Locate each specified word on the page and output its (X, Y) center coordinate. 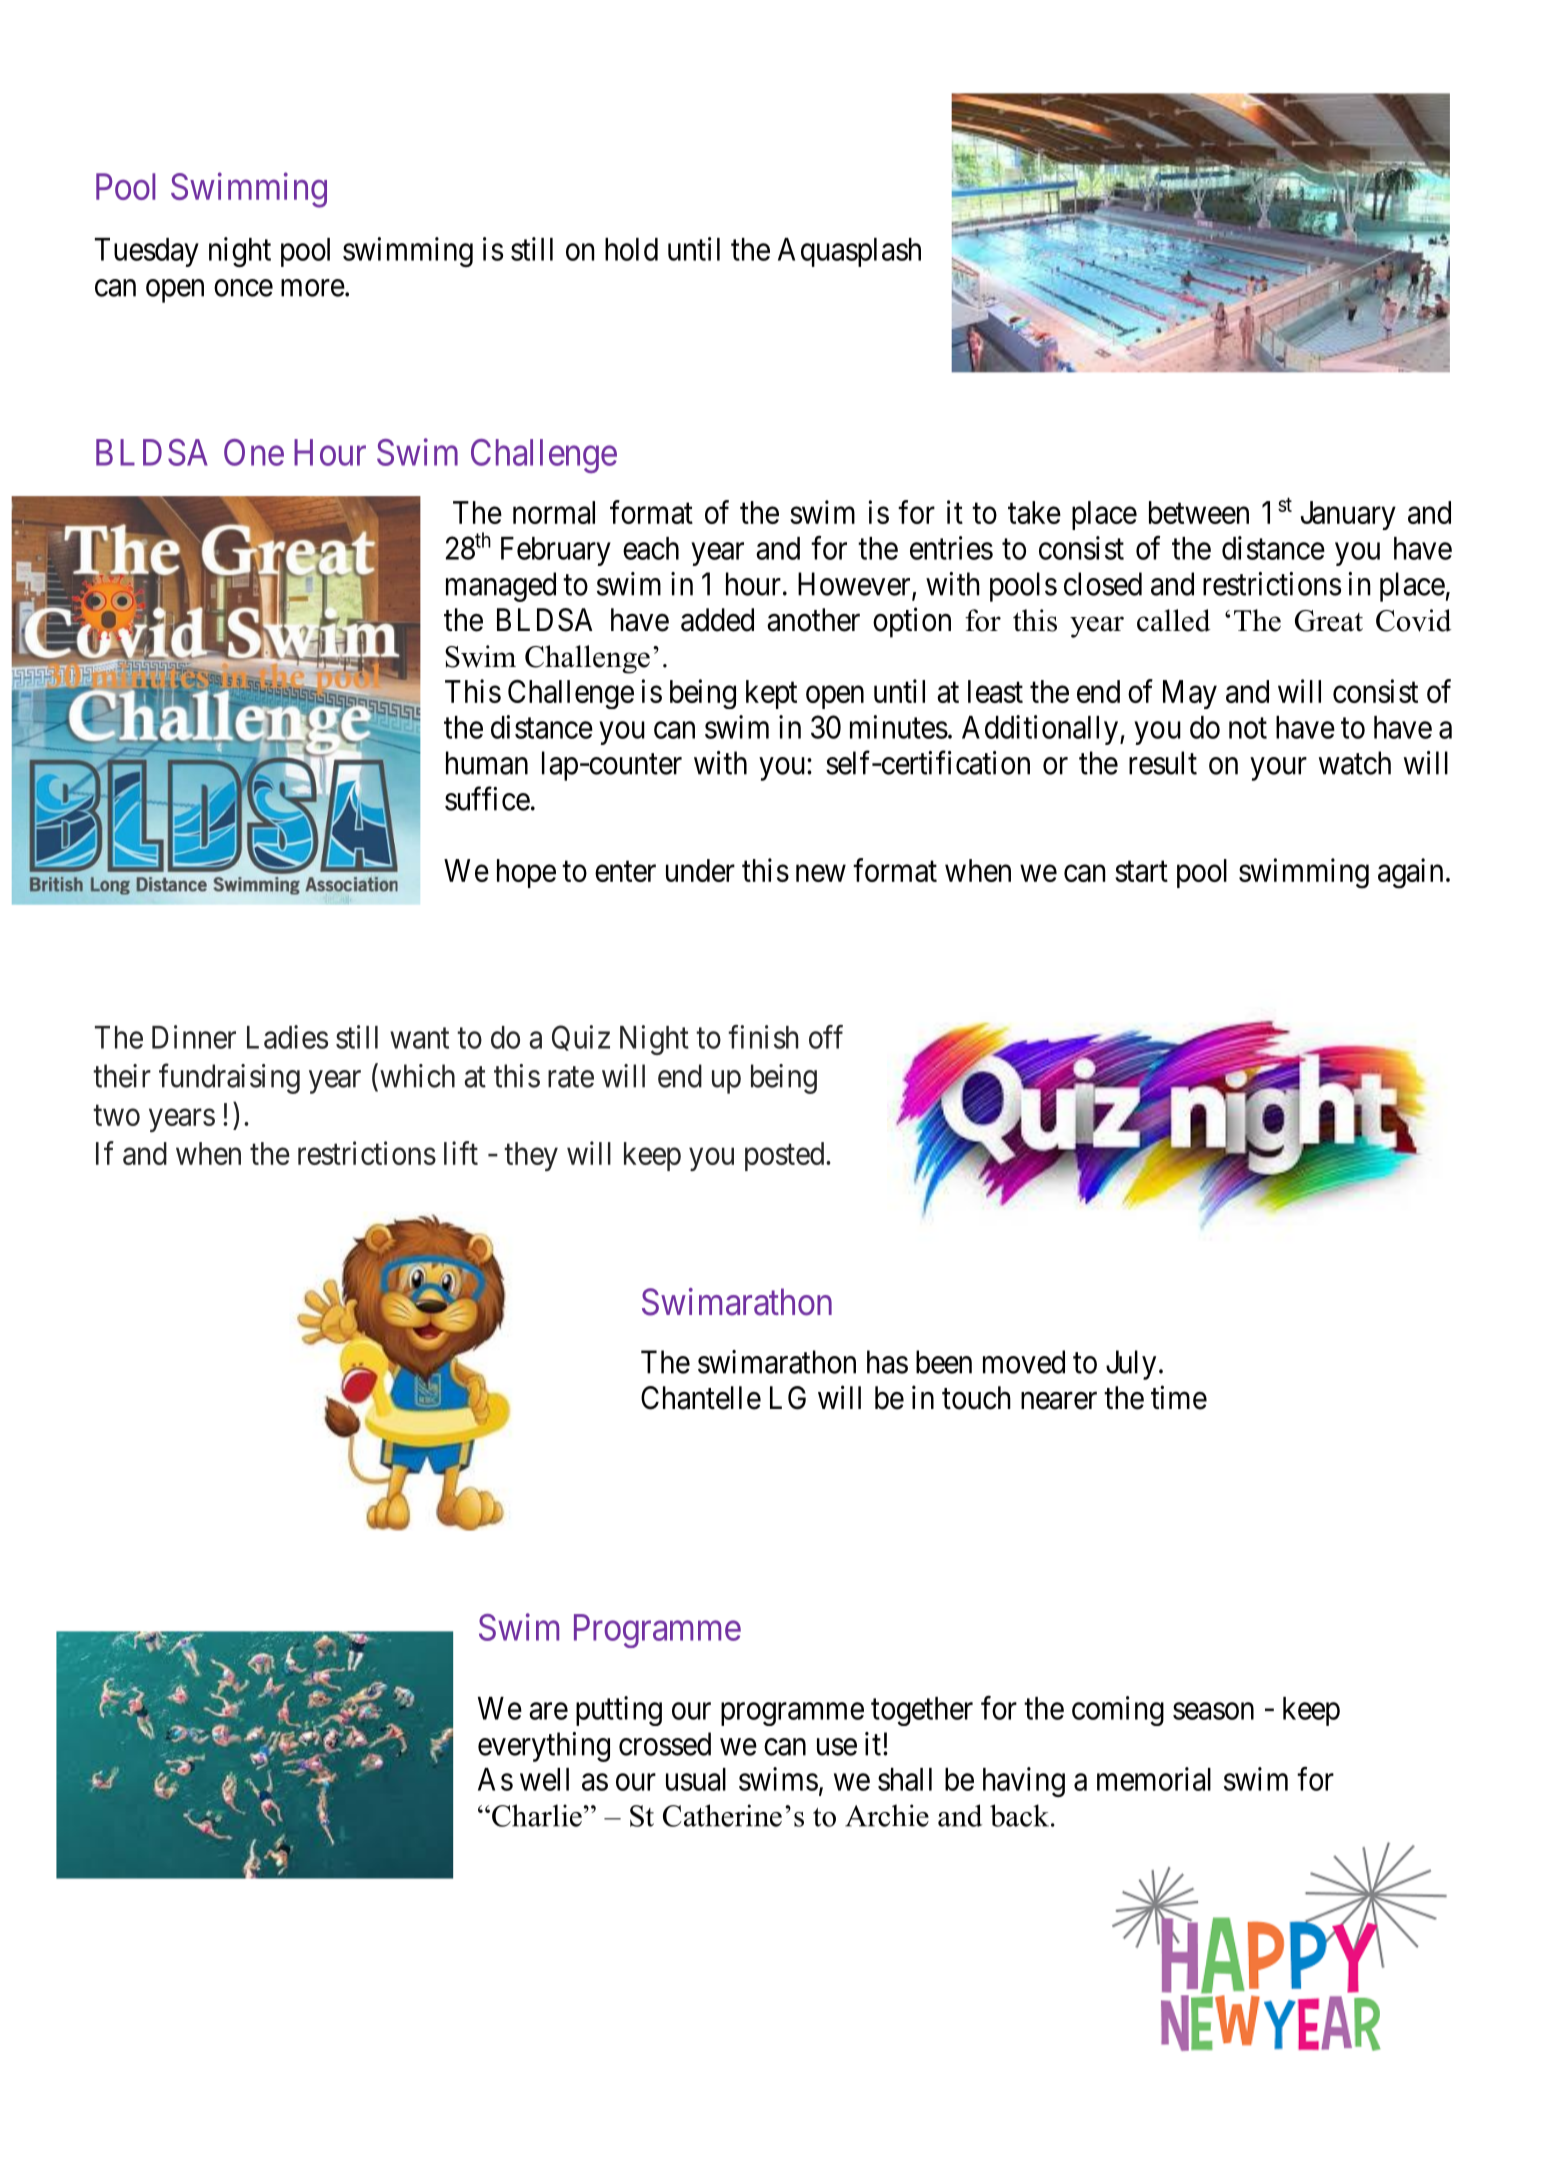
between (1199, 512)
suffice (487, 798)
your (1279, 769)
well (544, 1779)
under (700, 870)
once (243, 288)
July (1131, 1365)
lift (461, 1153)
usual (696, 1779)
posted (786, 1156)
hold (631, 249)
